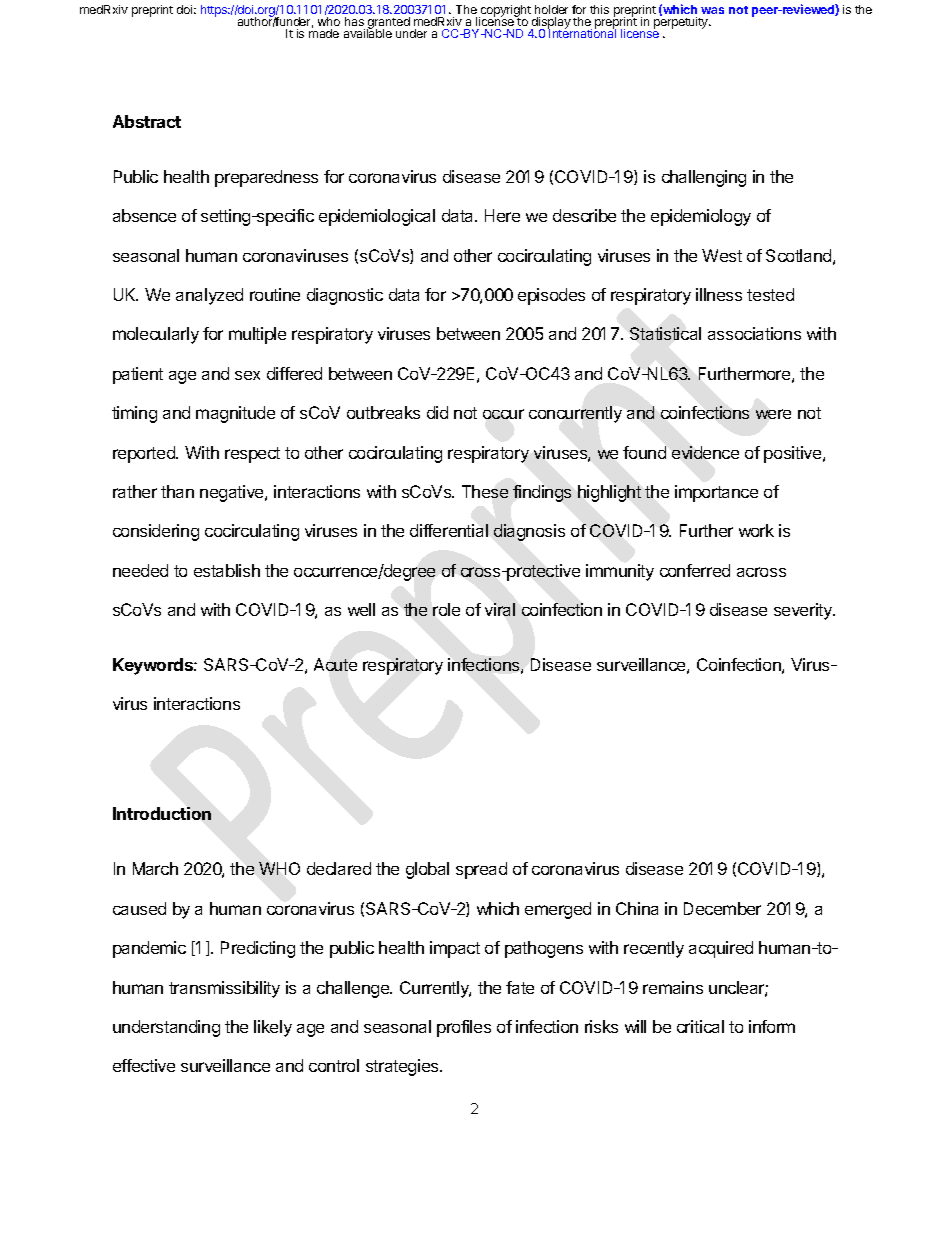  I want to click on work, so click(756, 530).
